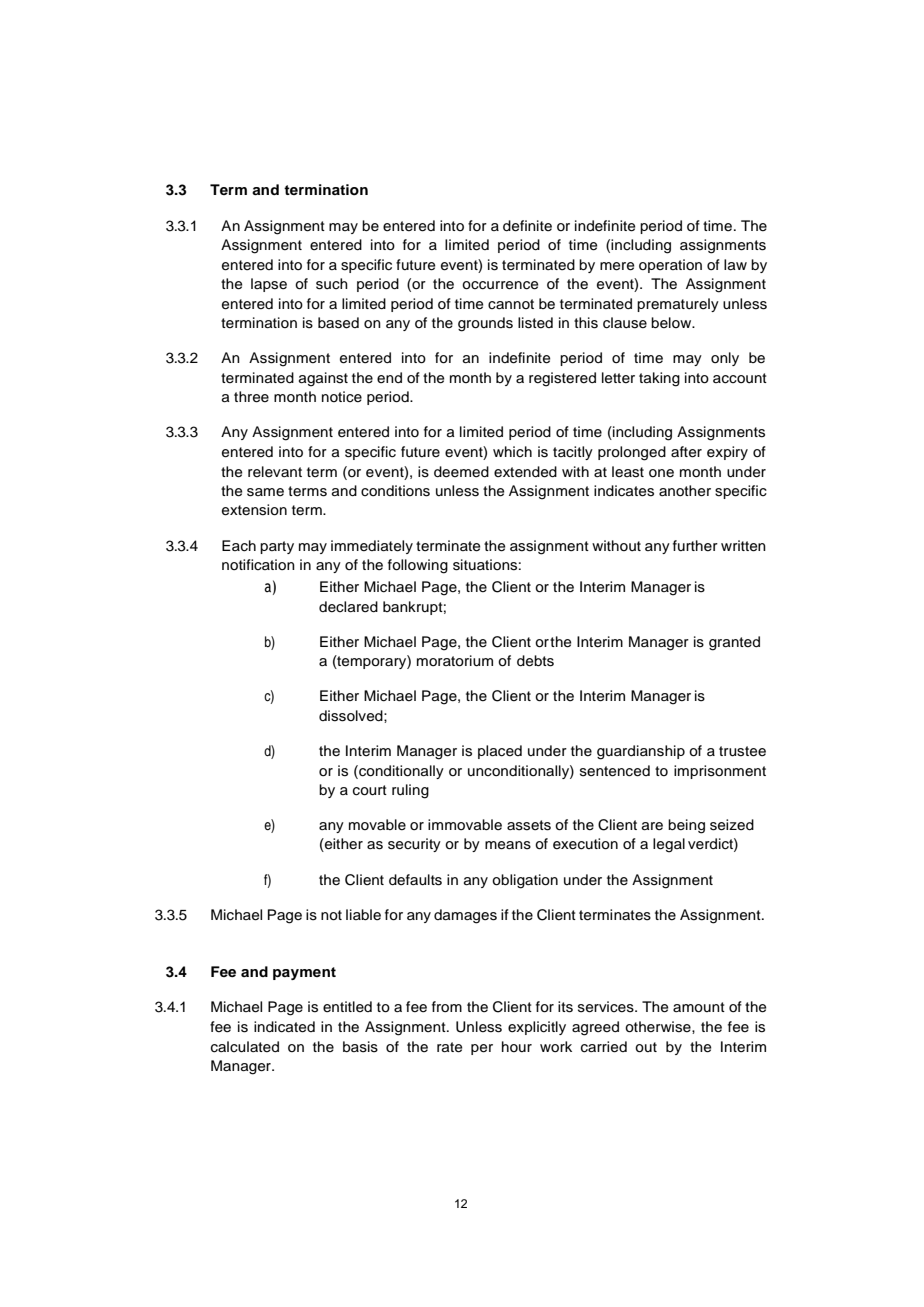  What do you see at coordinates (269, 285) in the screenshot?
I see `lapse` at bounding box center [269, 285].
